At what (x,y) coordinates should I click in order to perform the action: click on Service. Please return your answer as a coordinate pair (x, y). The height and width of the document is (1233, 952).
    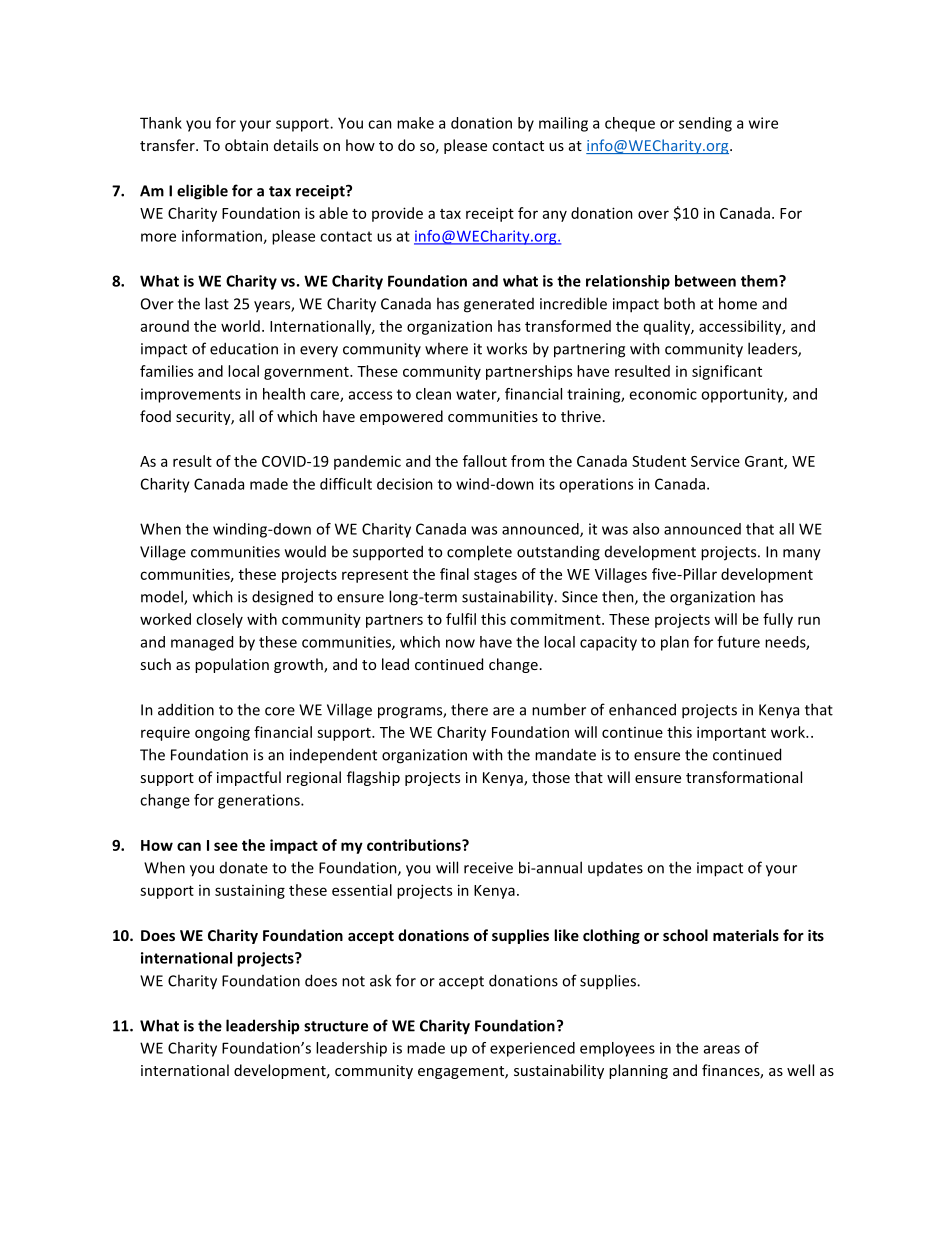
    Looking at the image, I should click on (715, 461).
